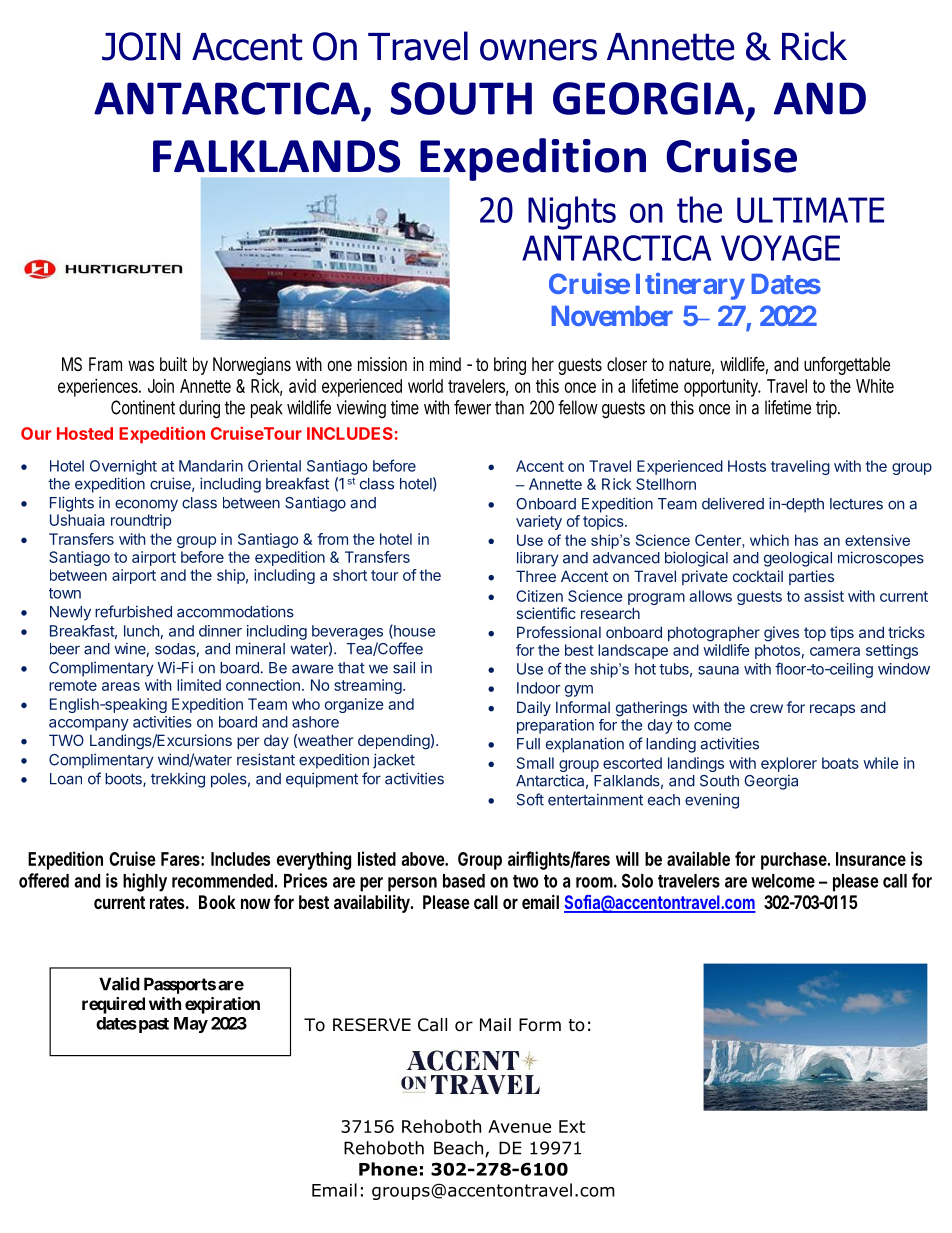  What do you see at coordinates (519, 1126) in the page?
I see `Avenue` at bounding box center [519, 1126].
